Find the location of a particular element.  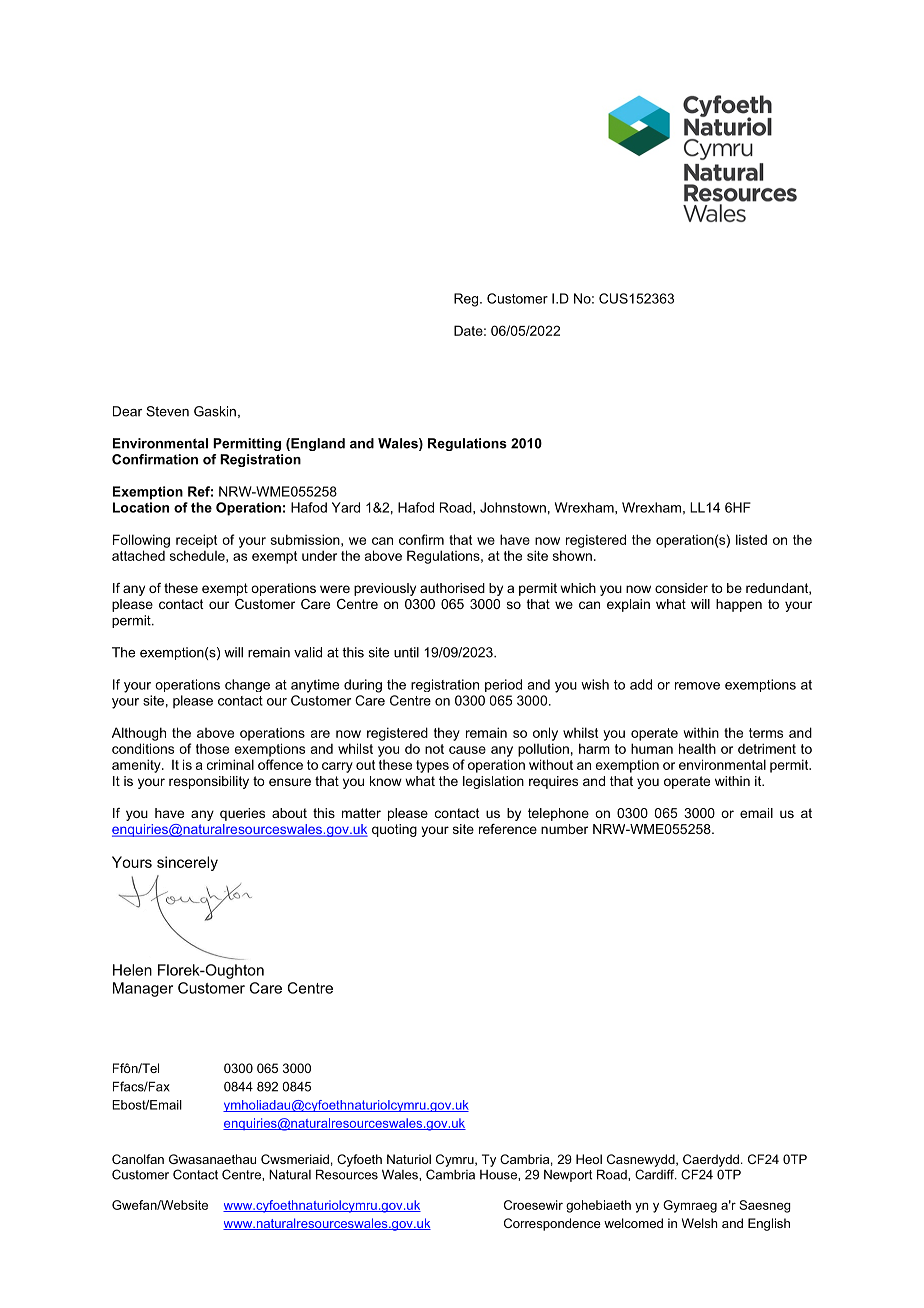

Steven is located at coordinates (167, 411).
